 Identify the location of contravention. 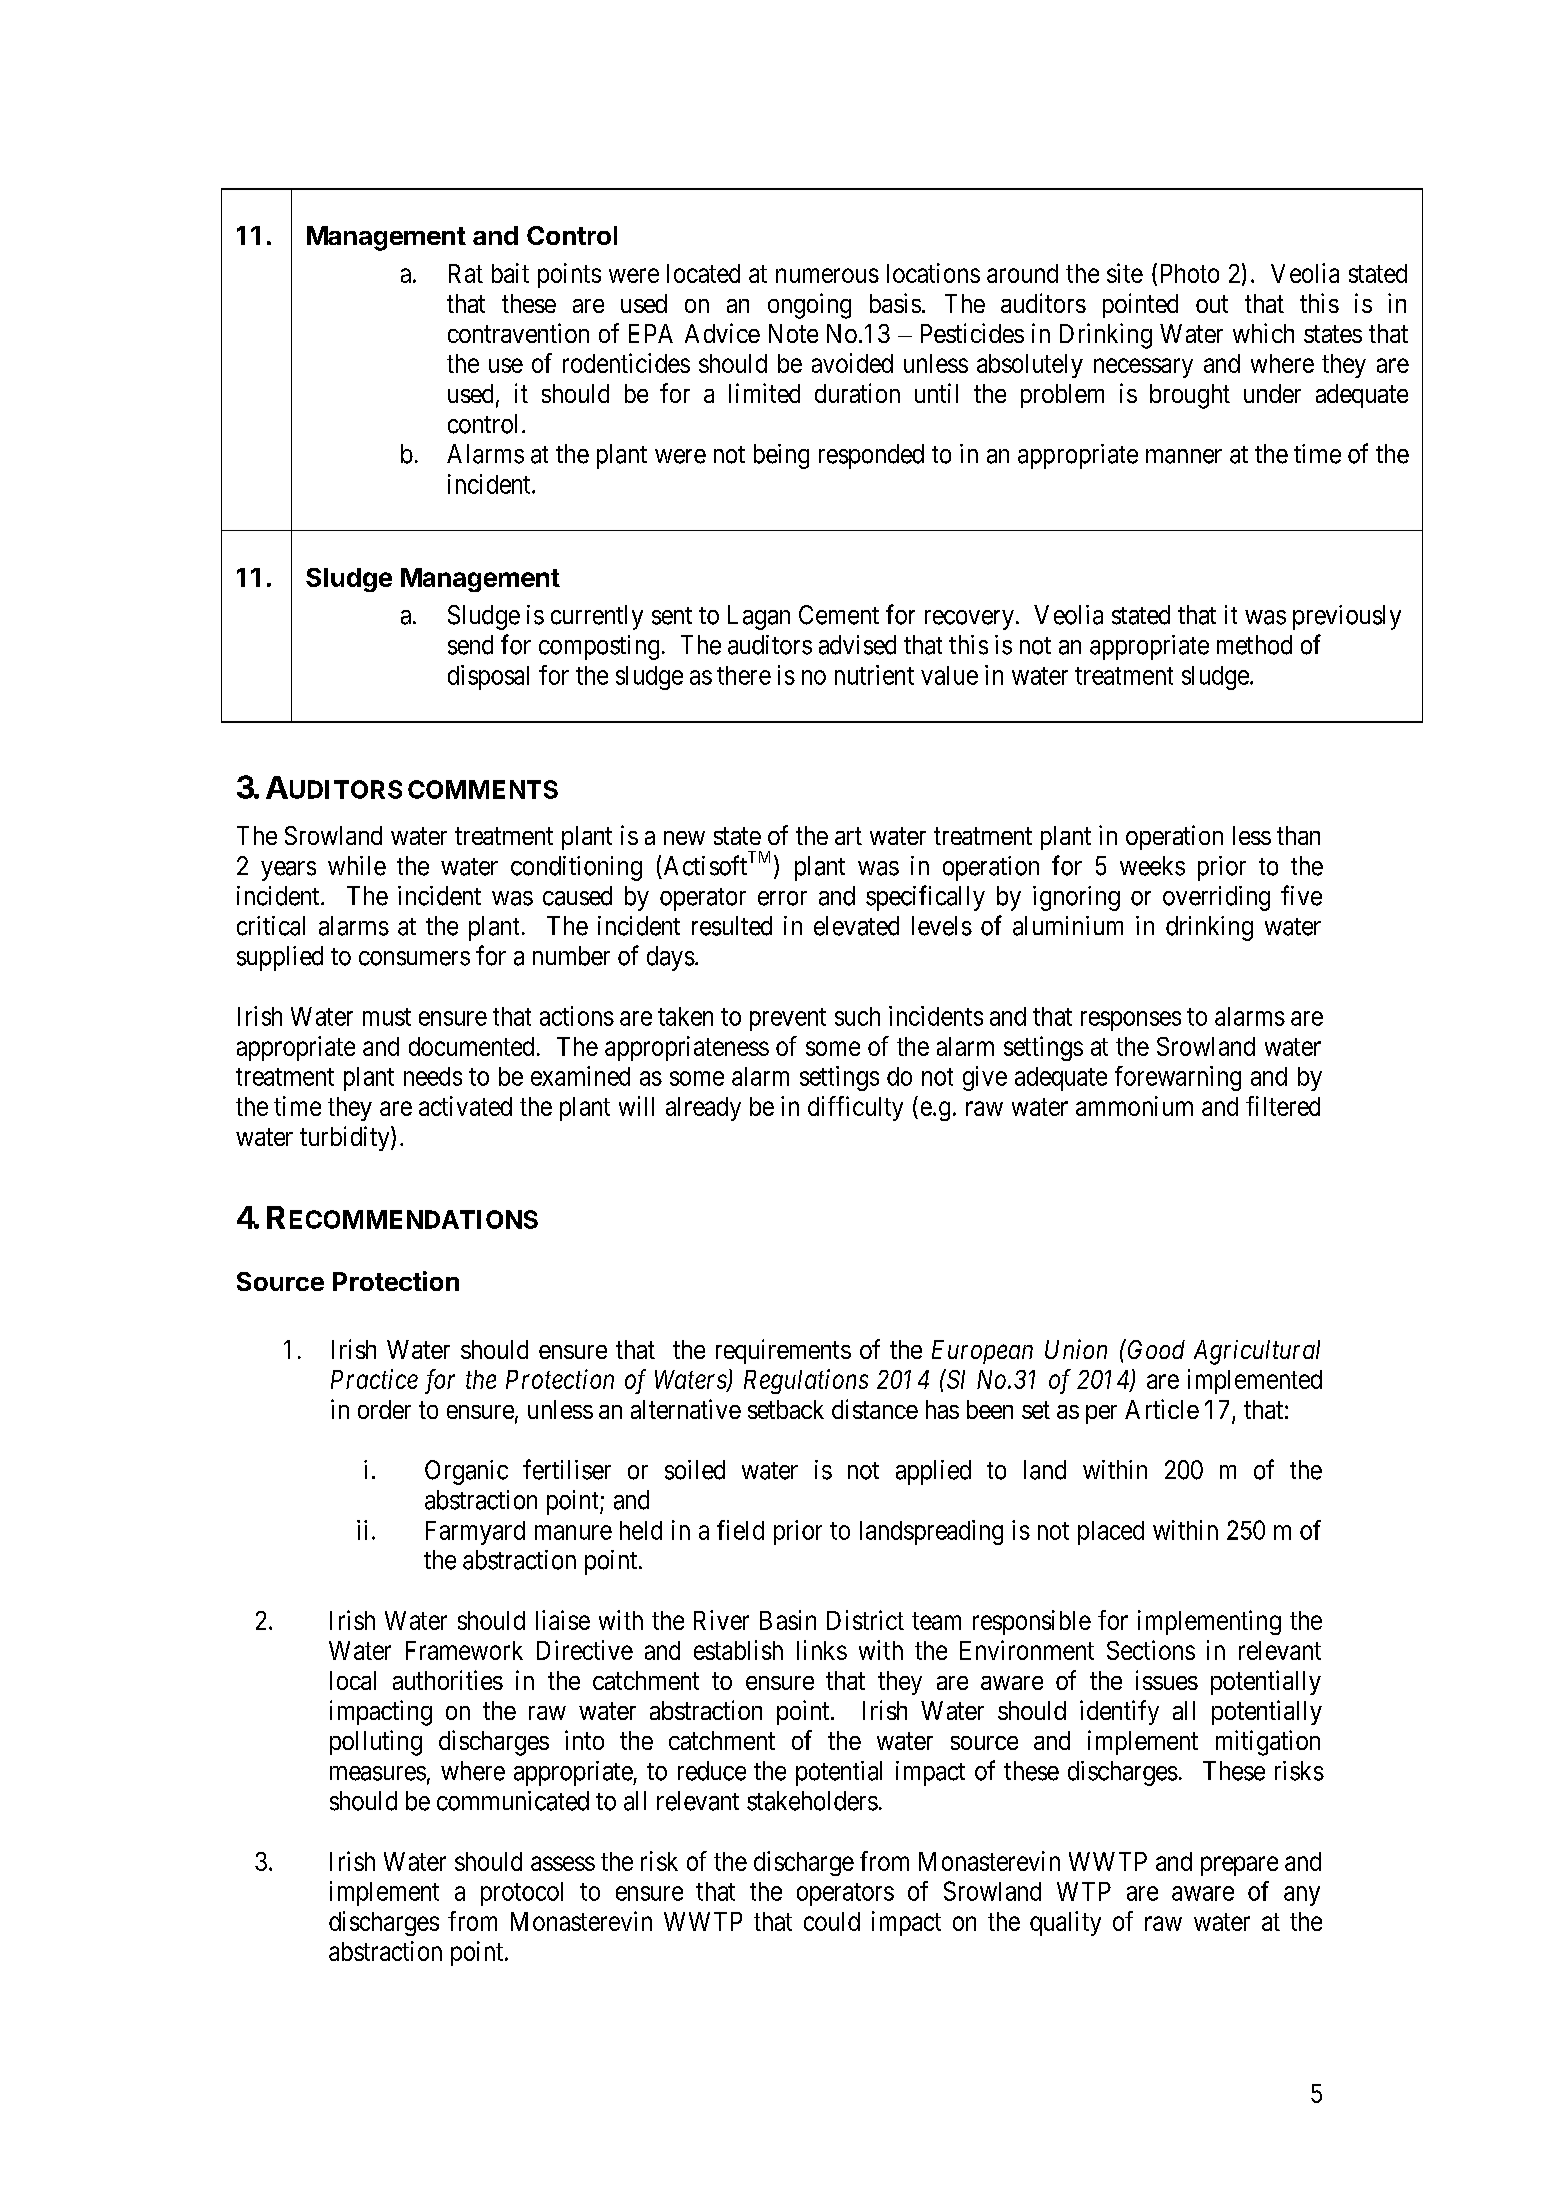
(518, 333).
